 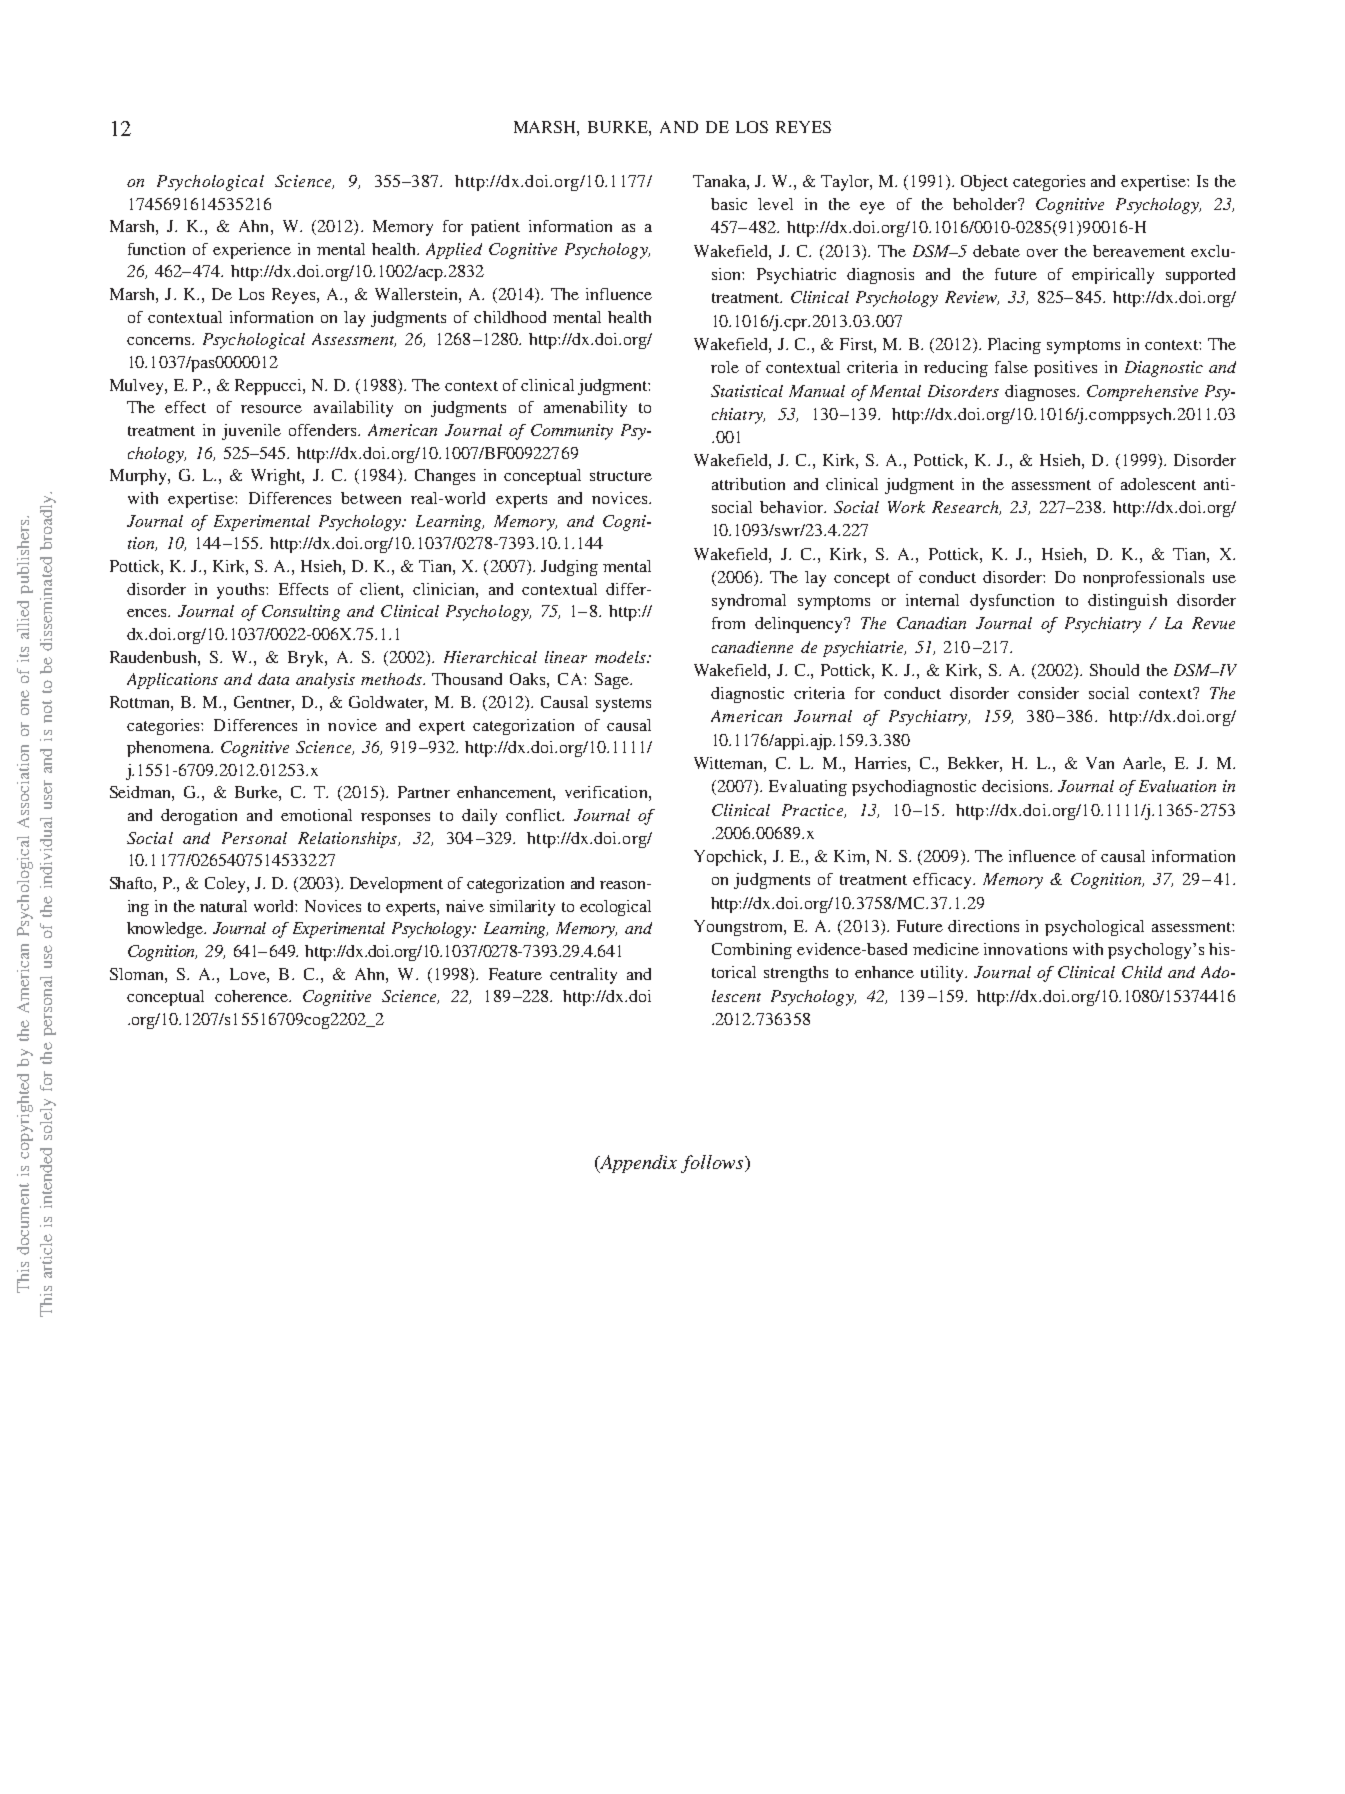 I want to click on basic, so click(x=729, y=204).
